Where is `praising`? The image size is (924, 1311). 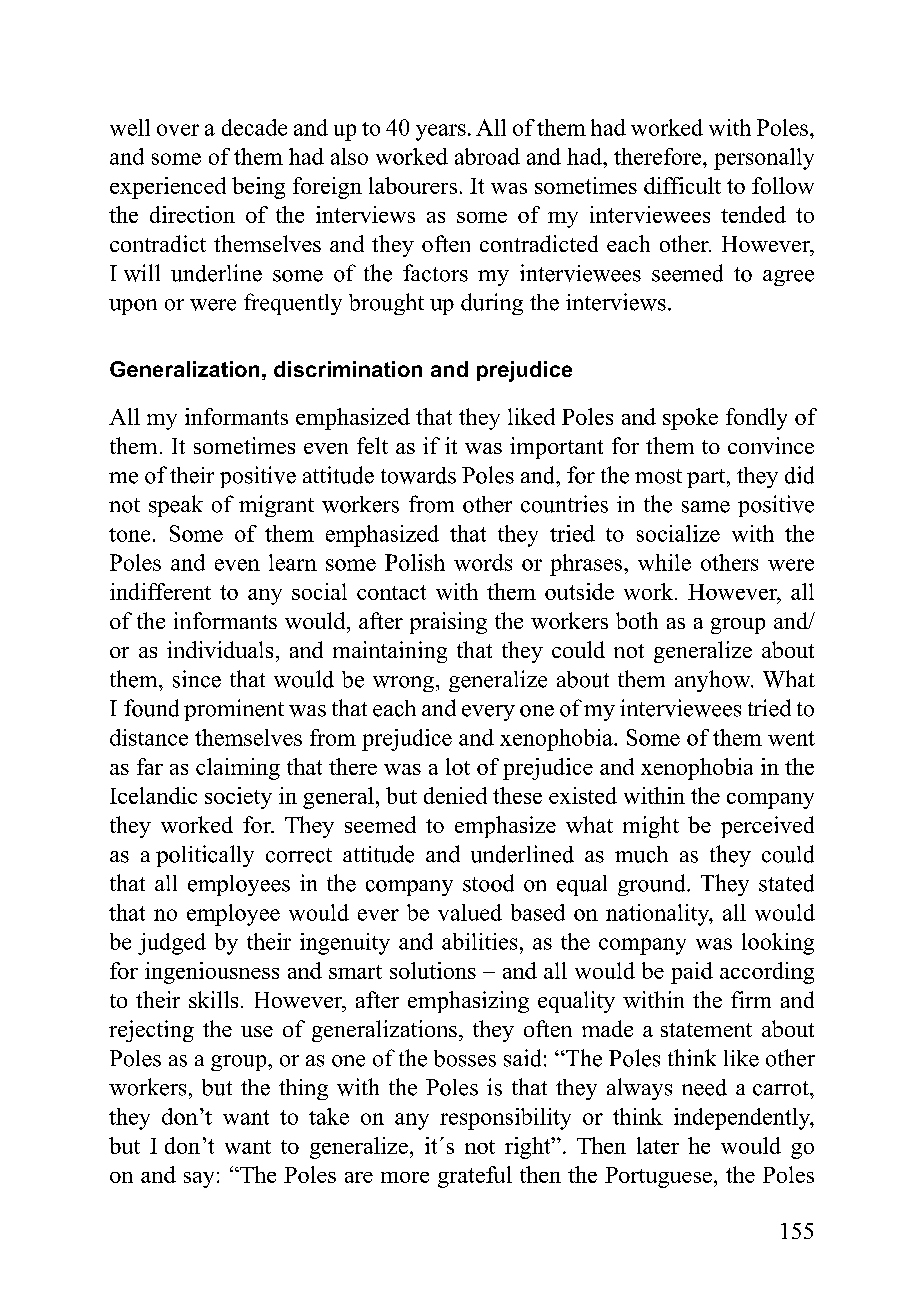
praising is located at coordinates (448, 623).
